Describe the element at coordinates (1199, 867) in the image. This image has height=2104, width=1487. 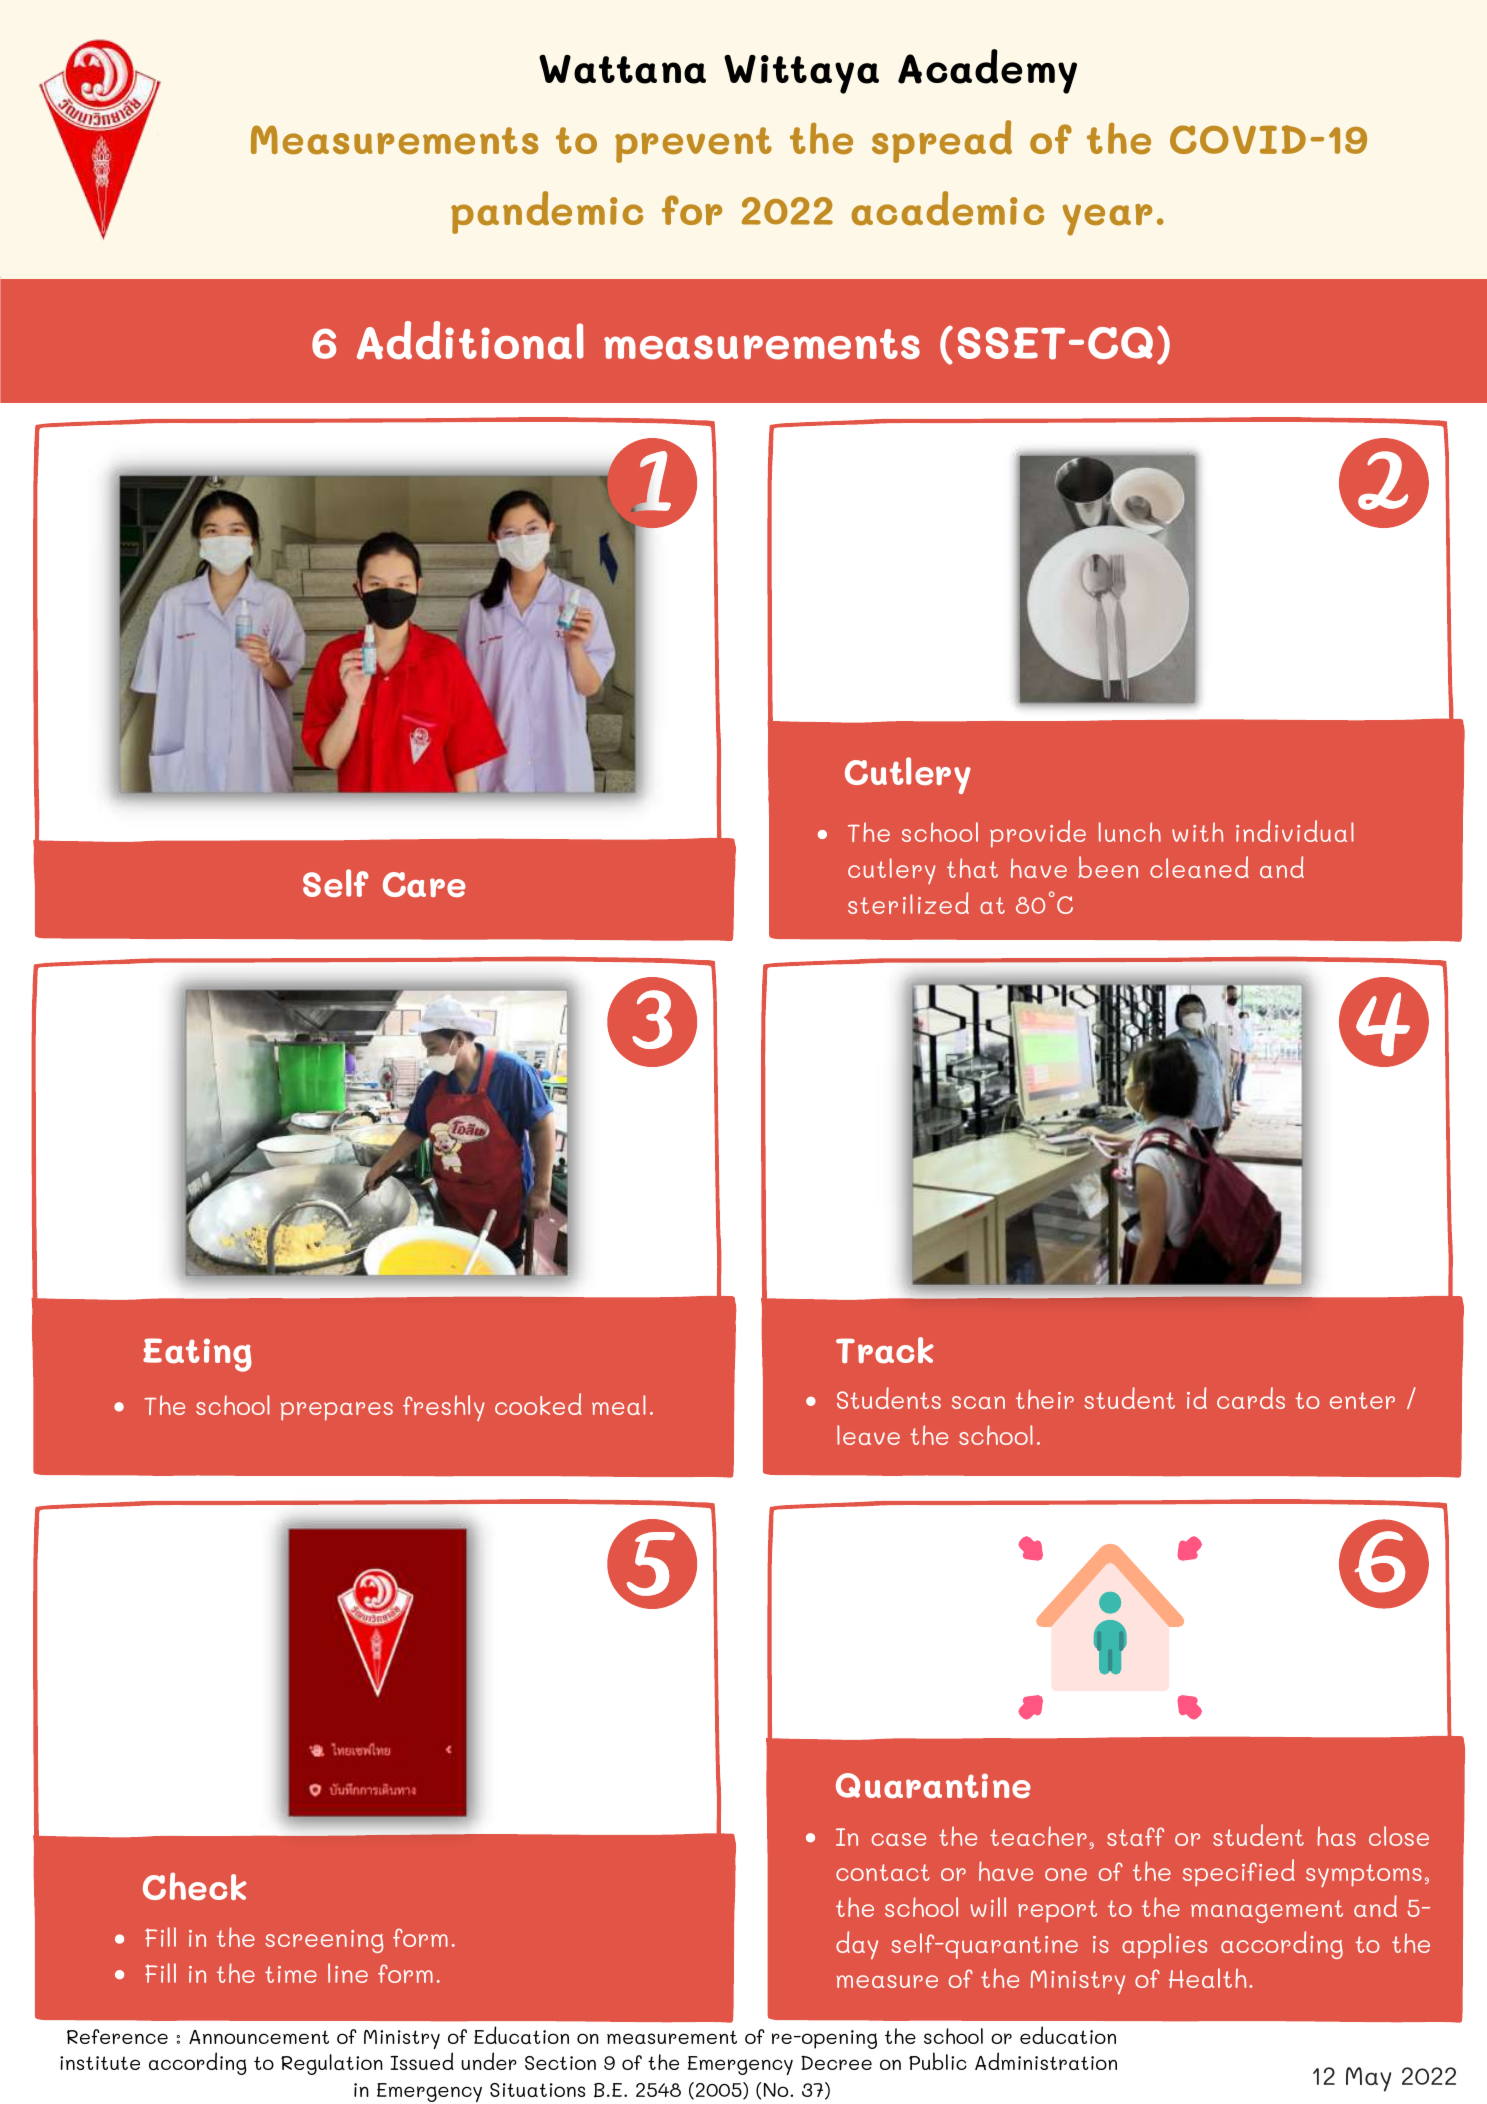
I see `cleaned` at that location.
